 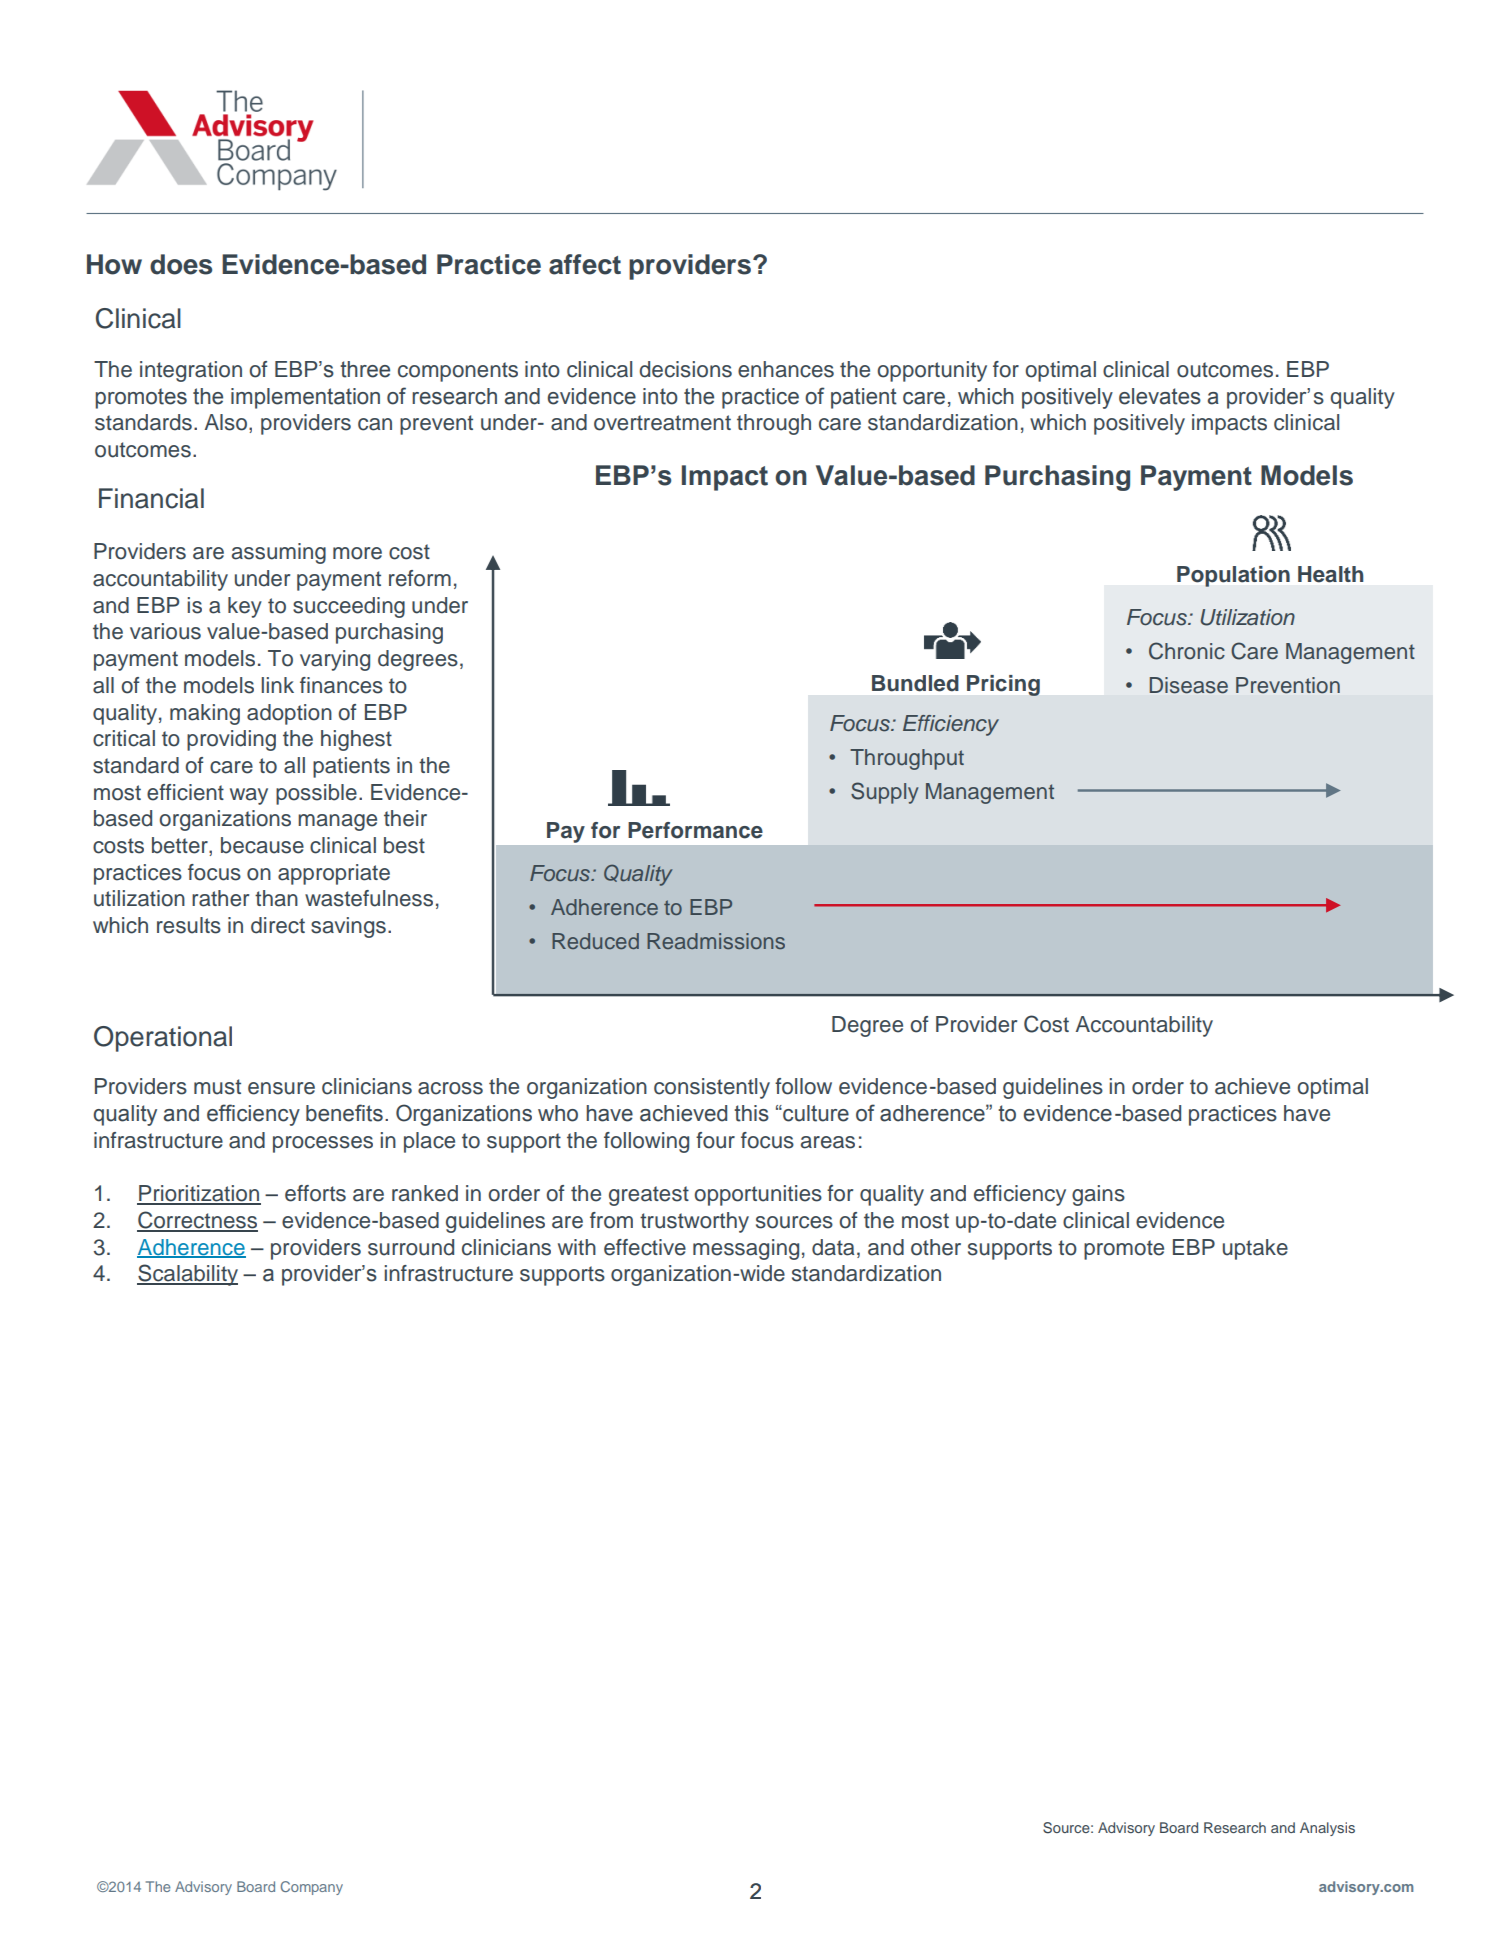 What do you see at coordinates (262, 845) in the screenshot?
I see `because` at bounding box center [262, 845].
